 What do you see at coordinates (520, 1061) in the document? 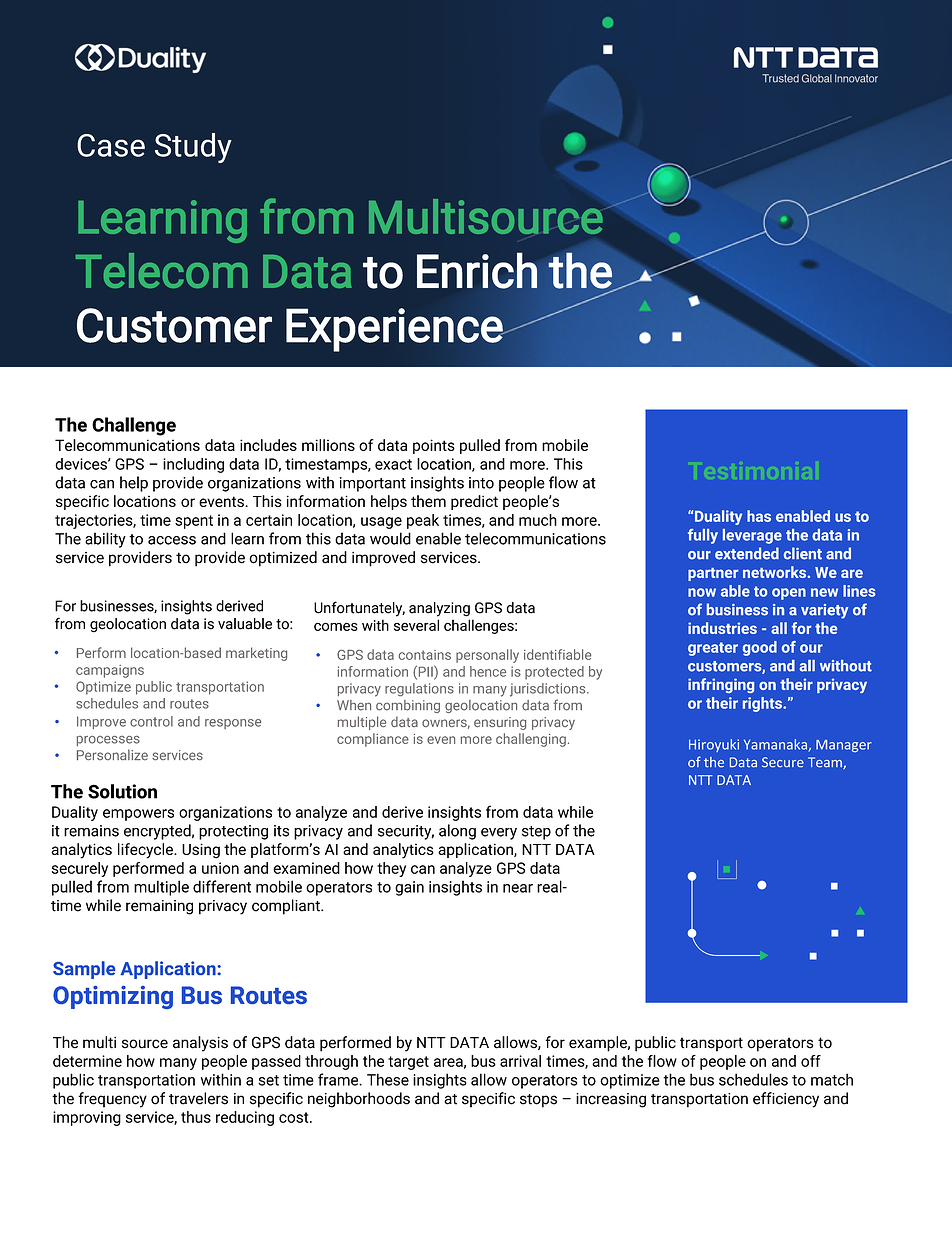
I see `arrival` at bounding box center [520, 1061].
